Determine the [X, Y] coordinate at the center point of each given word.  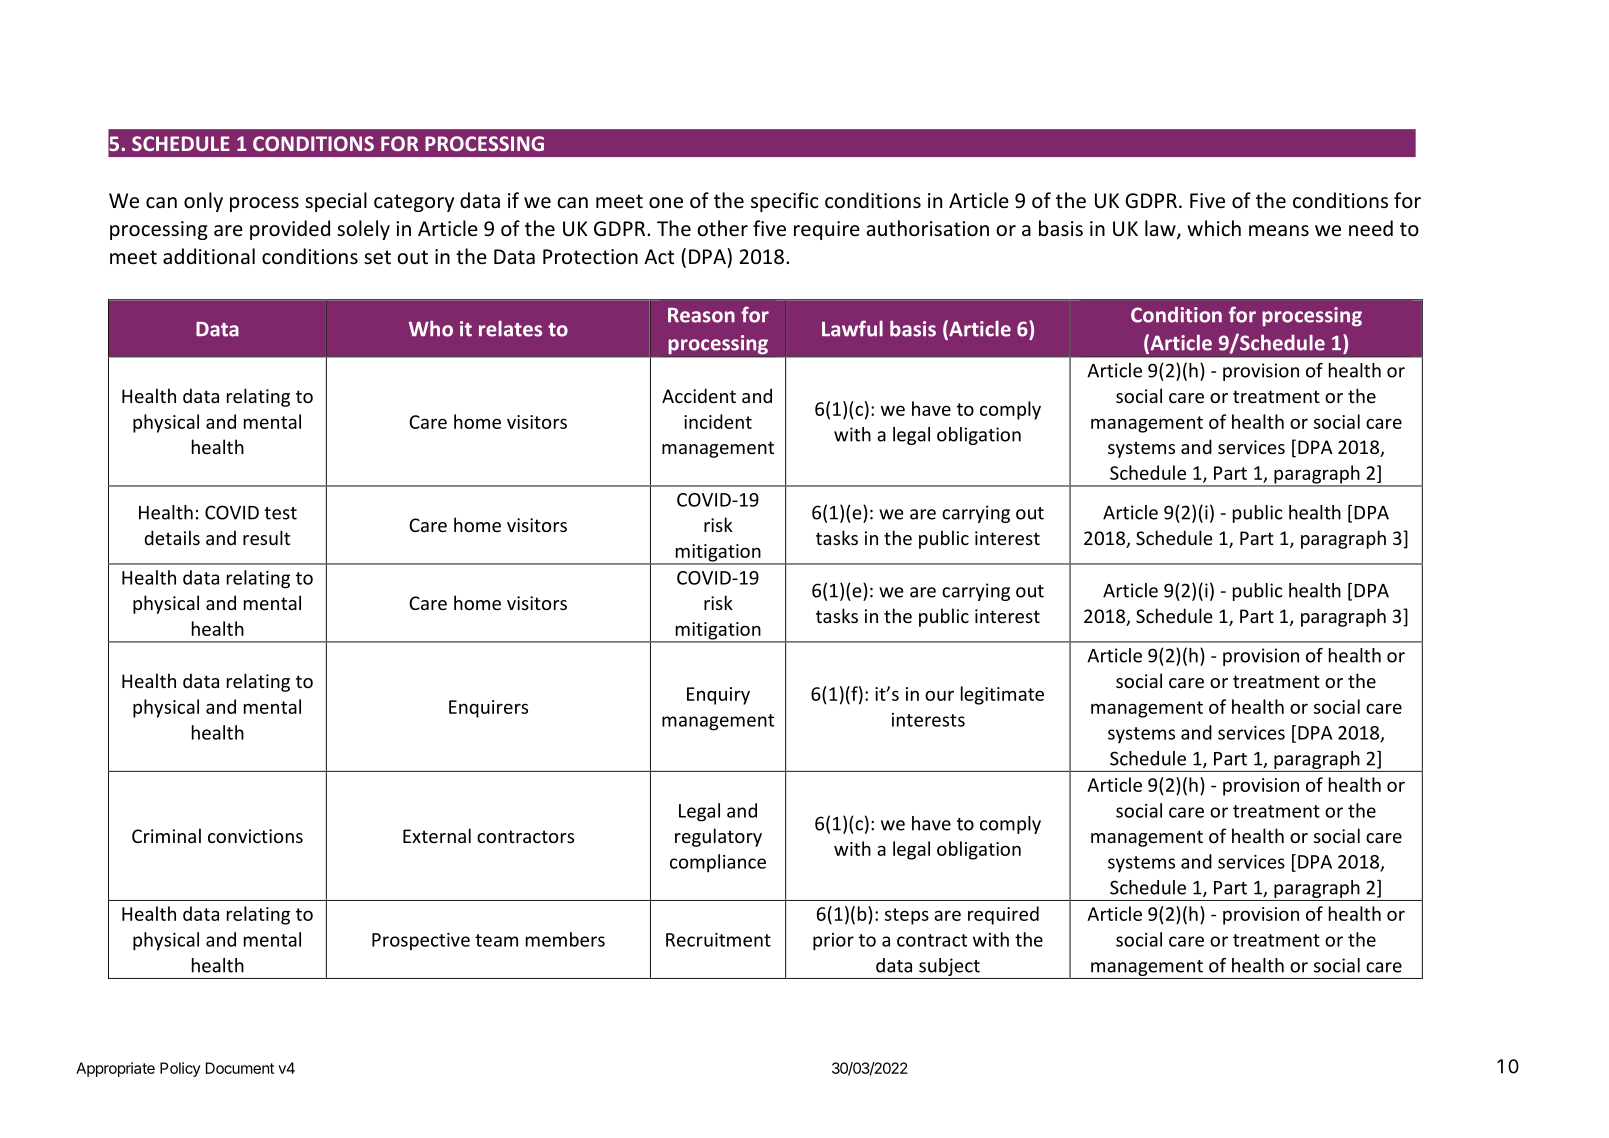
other [722, 228]
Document [240, 1068]
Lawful [852, 328]
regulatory [718, 837]
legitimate [1002, 695]
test [280, 513]
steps [907, 916]
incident [718, 421]
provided [290, 230]
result [266, 537]
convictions [255, 836]
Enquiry [718, 696]
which [1214, 228]
